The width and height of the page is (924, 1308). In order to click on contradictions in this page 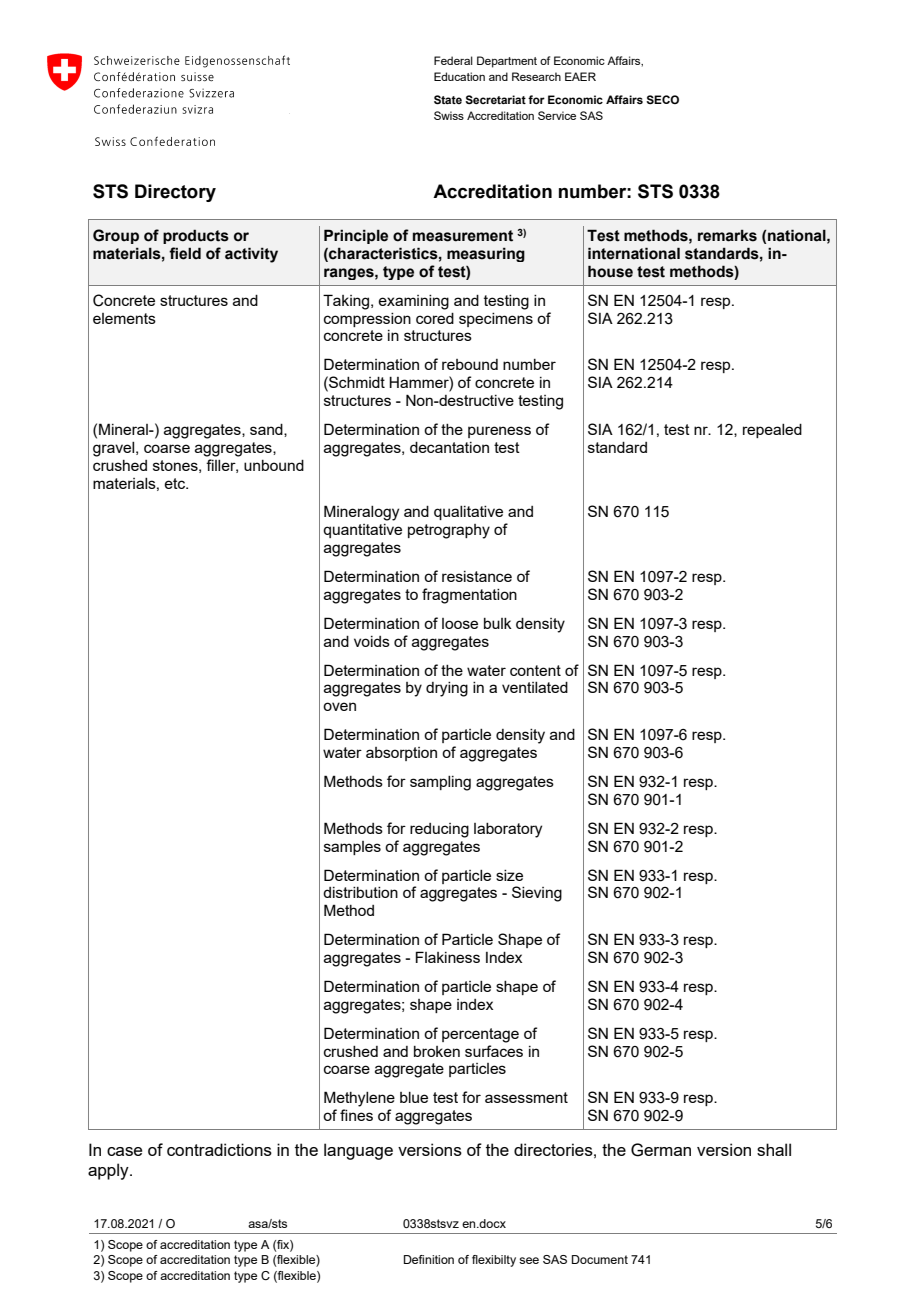, I will do `click(219, 1149)`.
